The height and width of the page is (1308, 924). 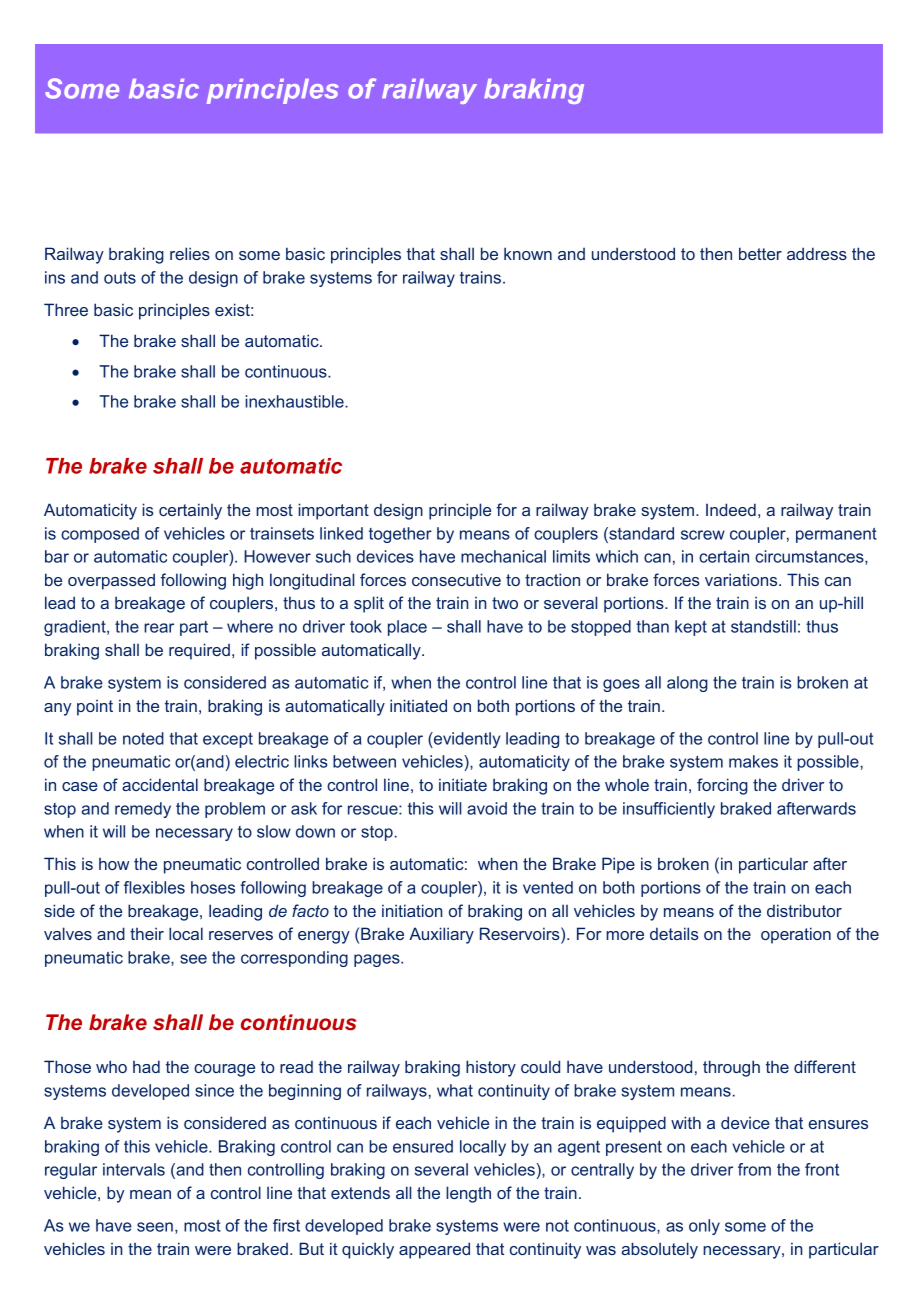 I want to click on better, so click(x=760, y=253).
